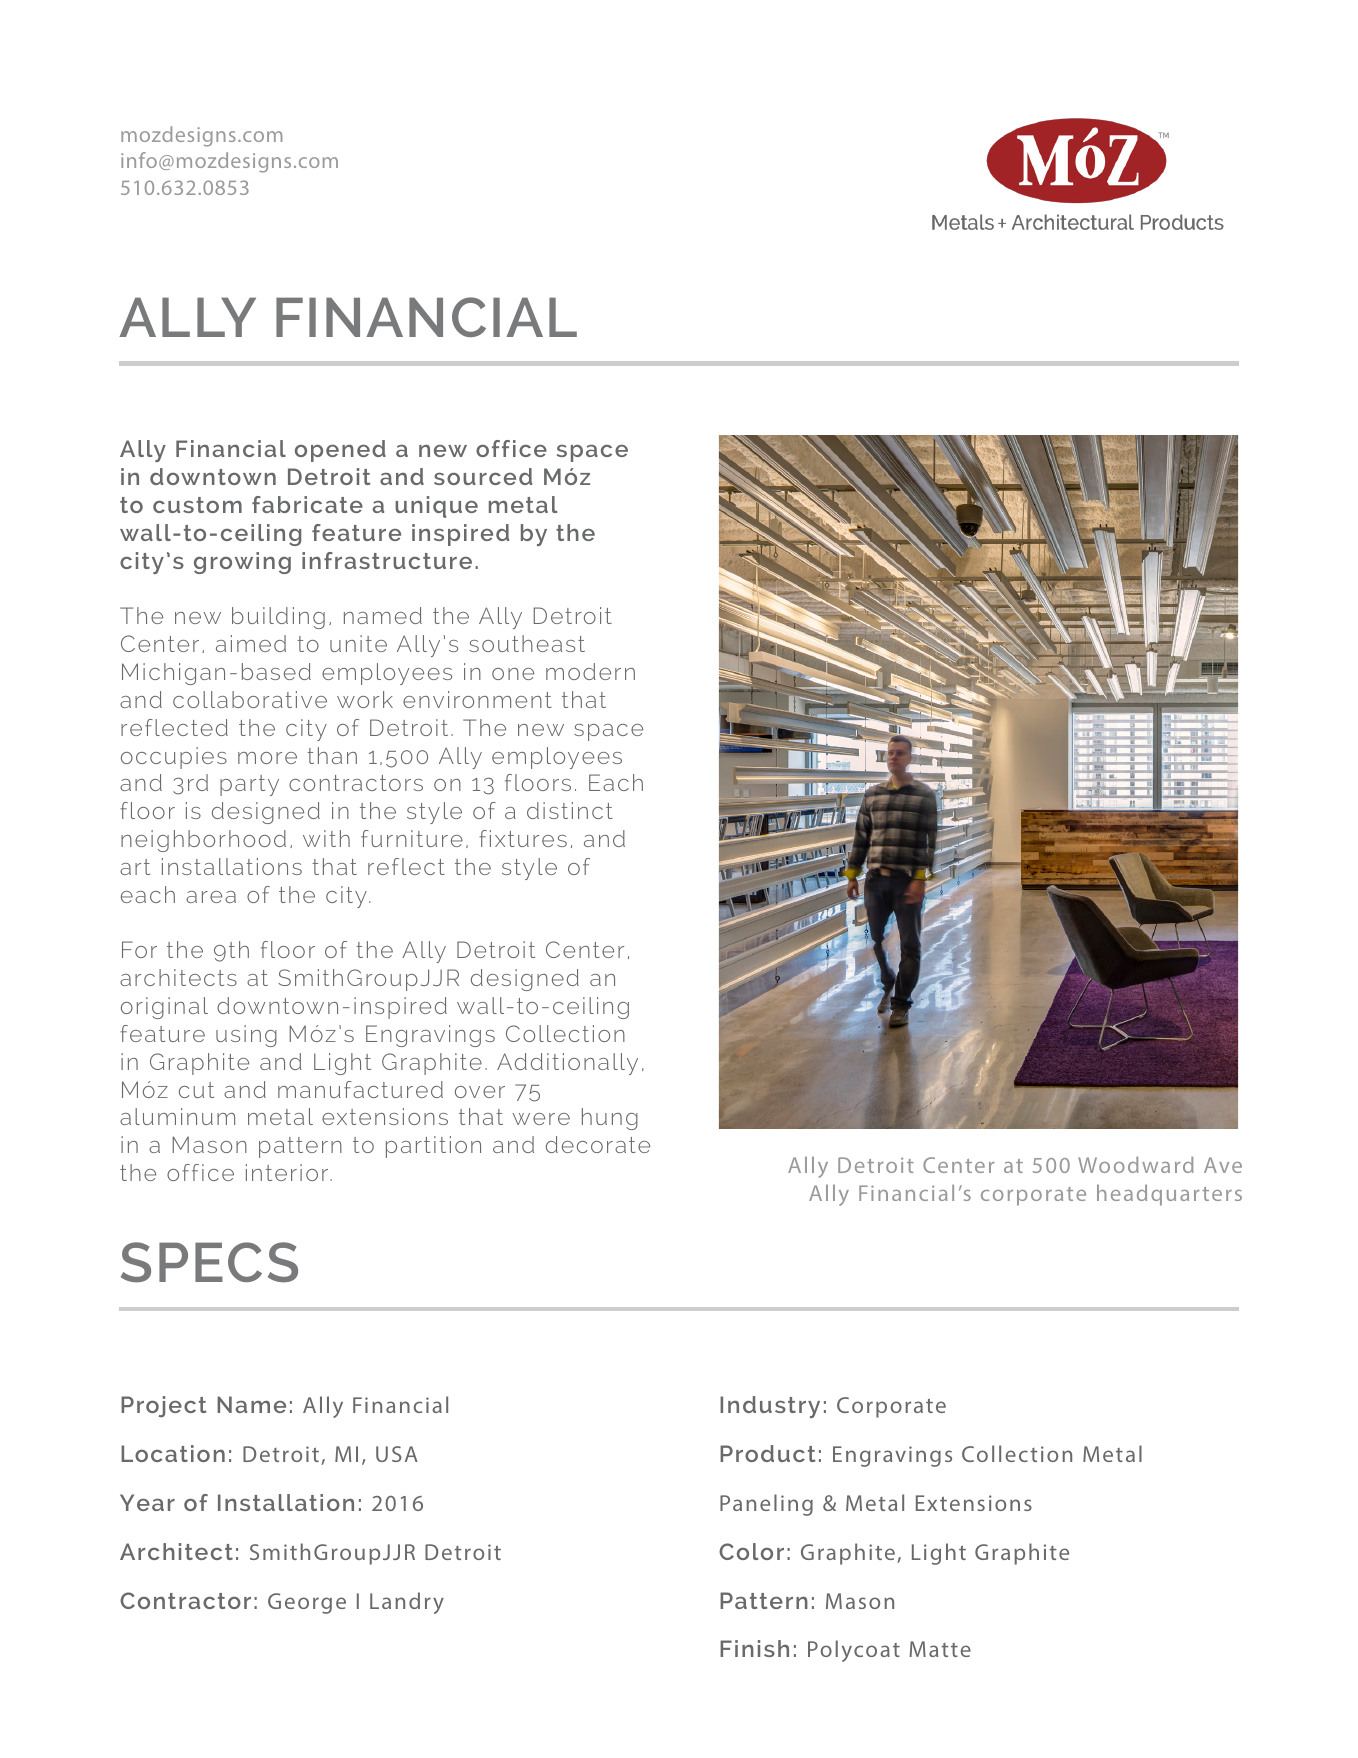 The image size is (1358, 1758). I want to click on Woodward, so click(1135, 1165).
